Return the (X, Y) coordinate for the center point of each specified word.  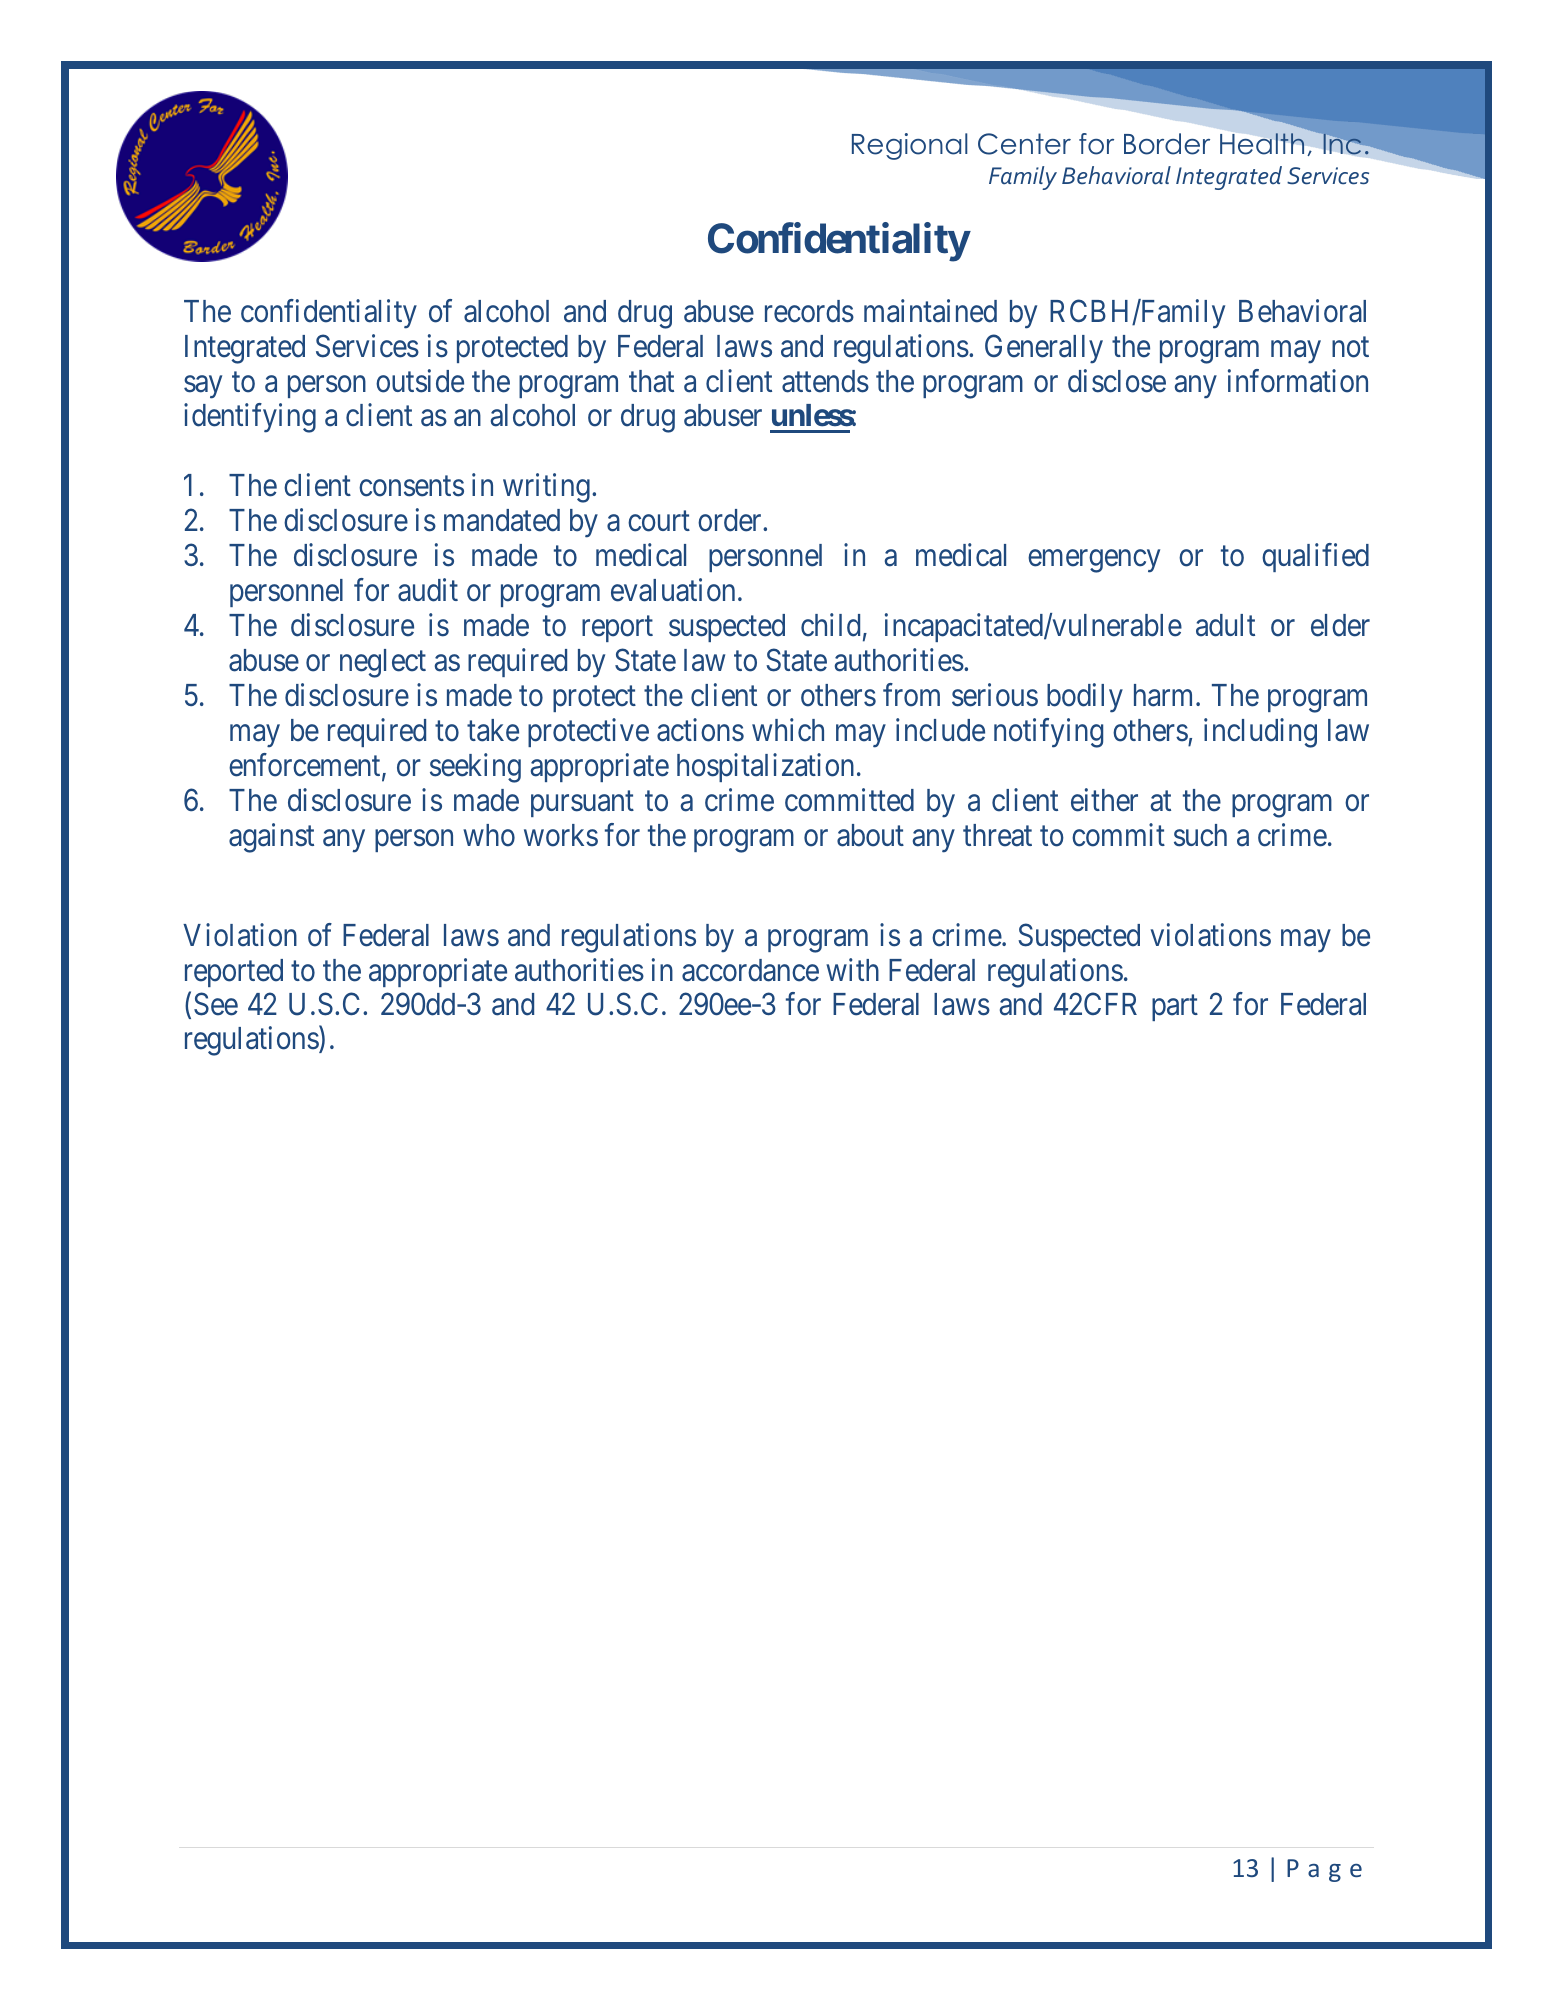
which (788, 730)
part (1175, 1008)
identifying (250, 418)
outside (420, 381)
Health (1262, 144)
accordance (750, 970)
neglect (383, 663)
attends (825, 381)
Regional (909, 146)
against (271, 838)
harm (1165, 695)
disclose (1117, 381)
